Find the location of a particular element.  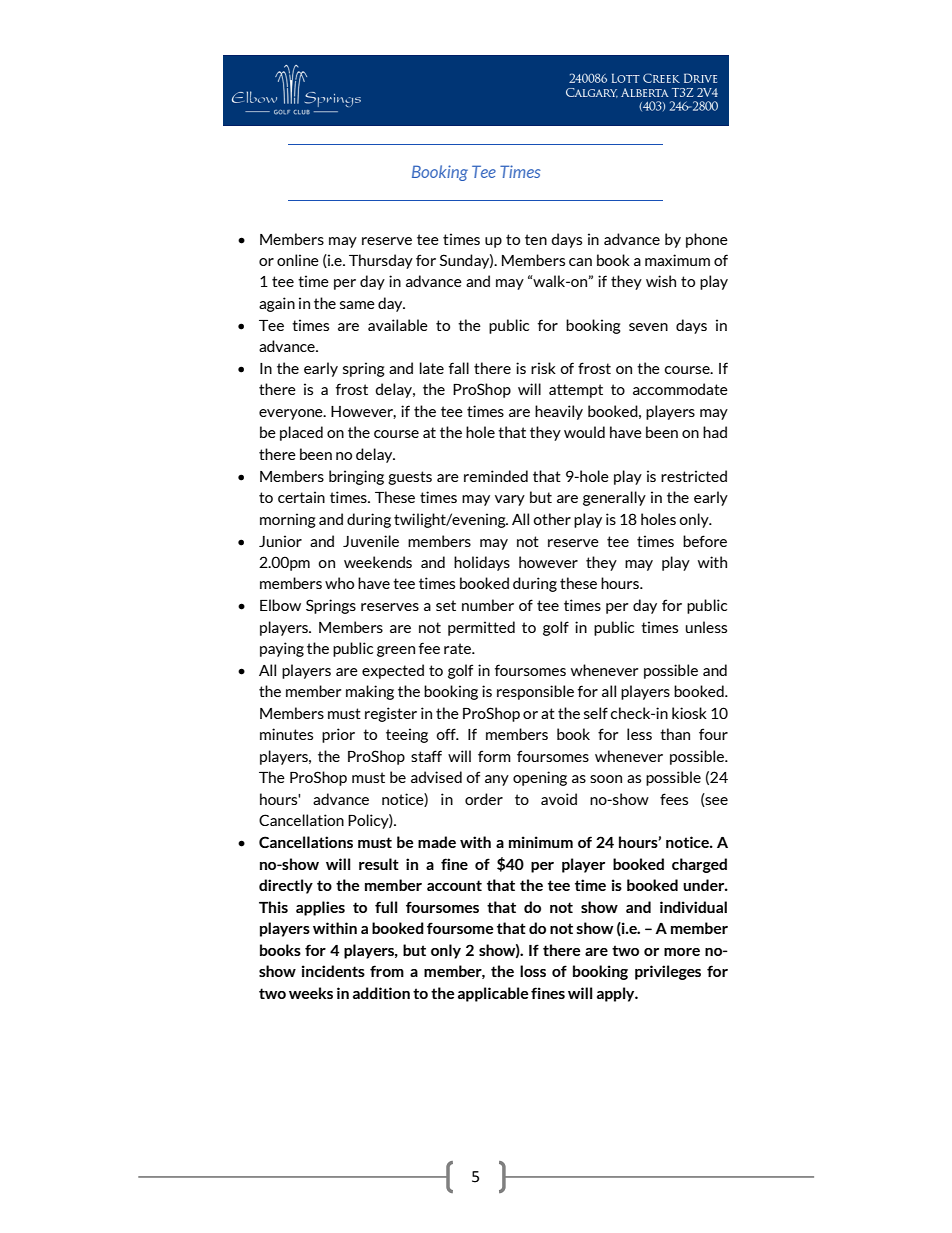

weeks is located at coordinates (311, 993).
